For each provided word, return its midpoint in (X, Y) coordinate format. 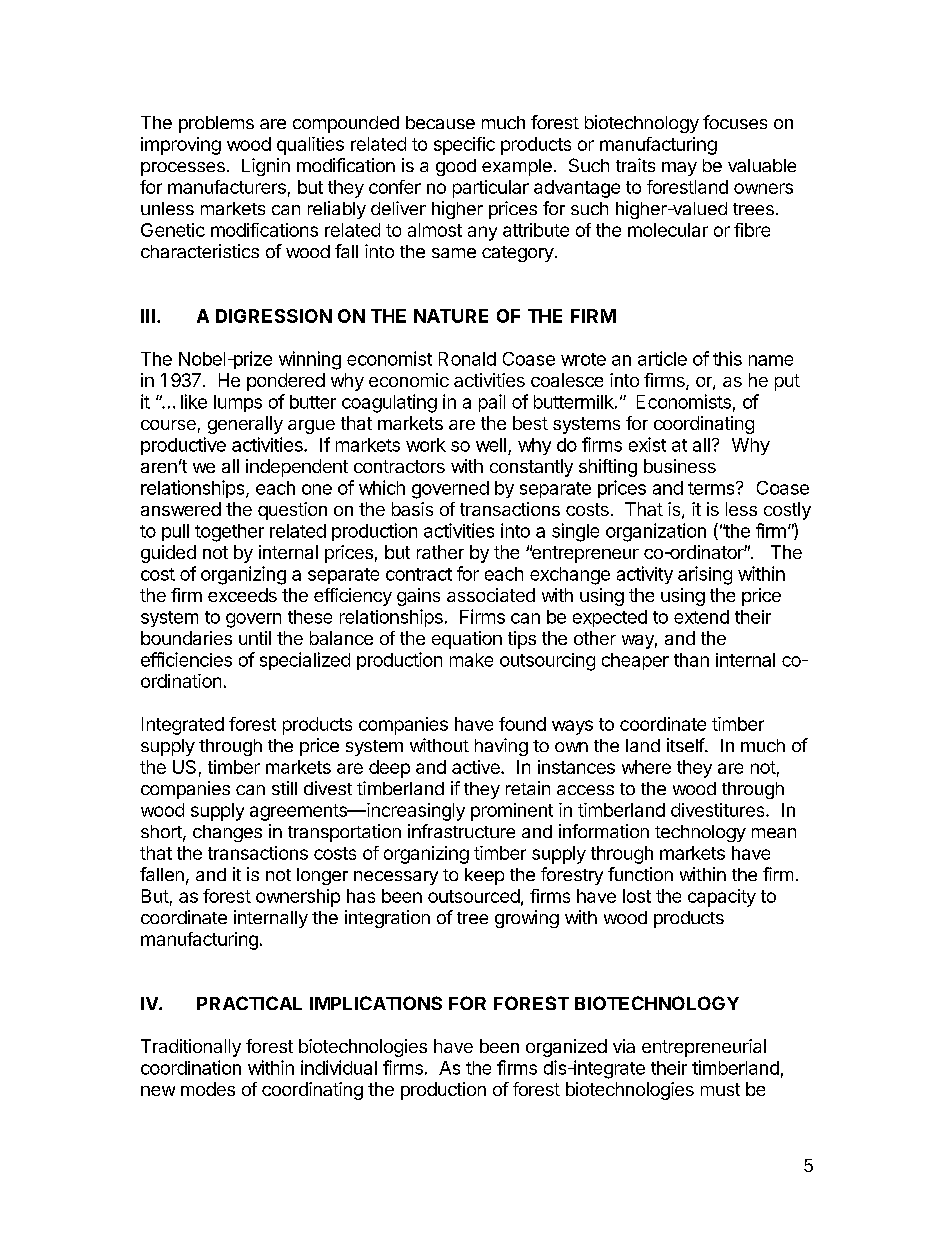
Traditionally (191, 1048)
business (680, 466)
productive (183, 446)
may (679, 169)
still (284, 788)
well (491, 445)
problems (216, 124)
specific (464, 146)
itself (686, 745)
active (477, 767)
